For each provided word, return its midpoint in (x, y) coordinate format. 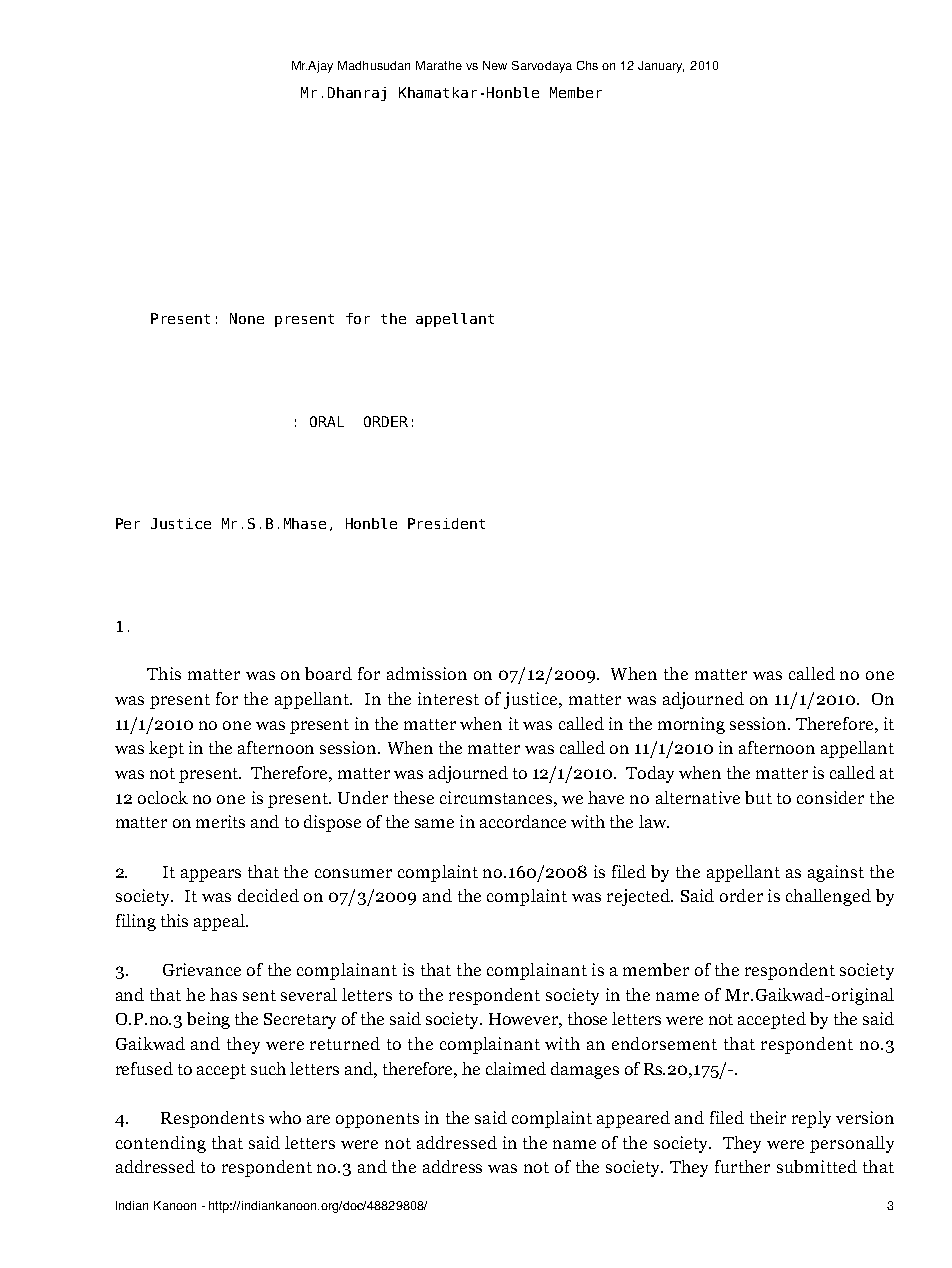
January (661, 67)
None (247, 318)
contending (161, 1144)
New (495, 65)
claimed (516, 1068)
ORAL (327, 421)
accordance (523, 821)
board (328, 673)
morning (691, 725)
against (836, 873)
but (758, 797)
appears (211, 875)
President (446, 523)
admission (427, 673)
